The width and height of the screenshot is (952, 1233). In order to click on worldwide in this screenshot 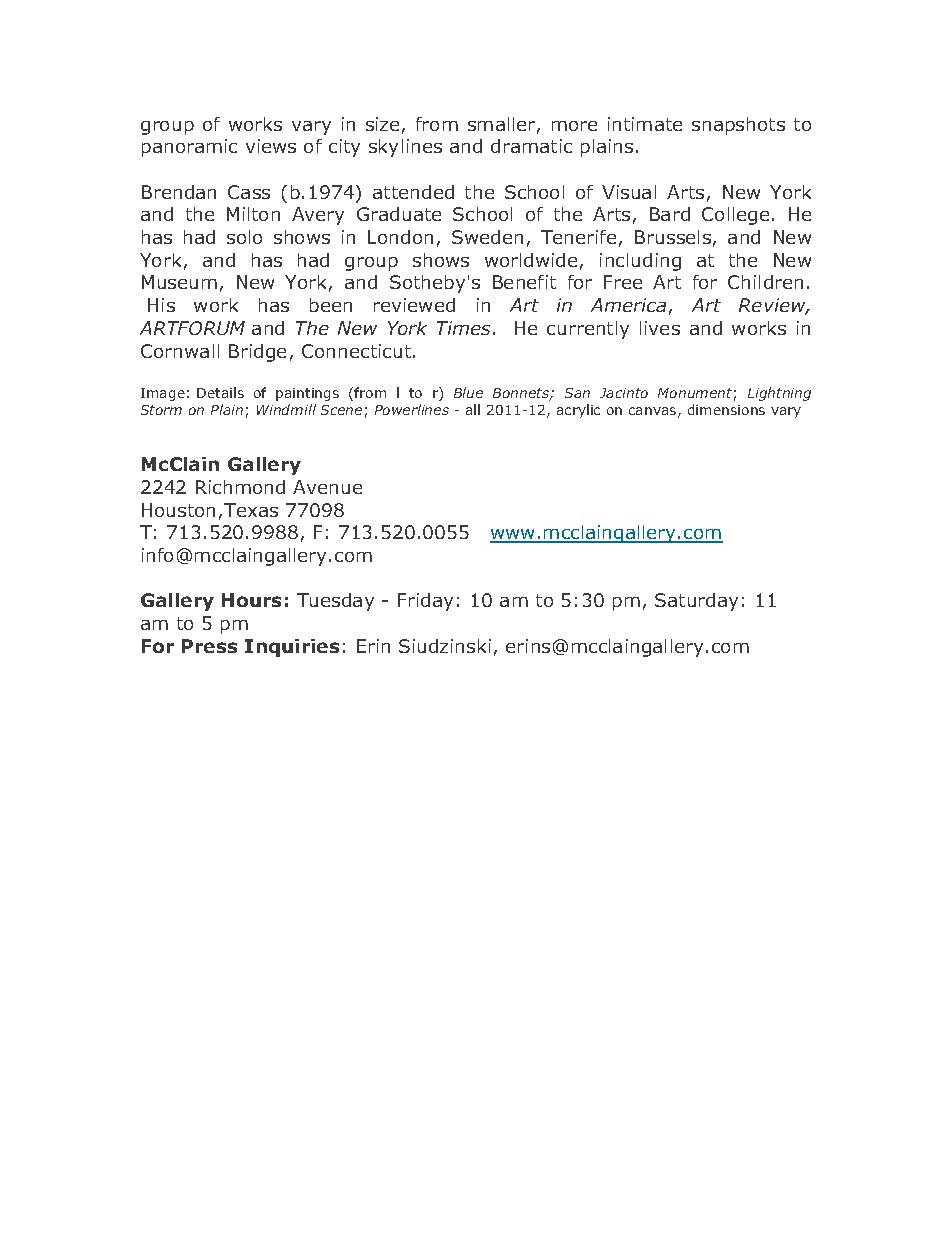, I will do `click(531, 260)`.
